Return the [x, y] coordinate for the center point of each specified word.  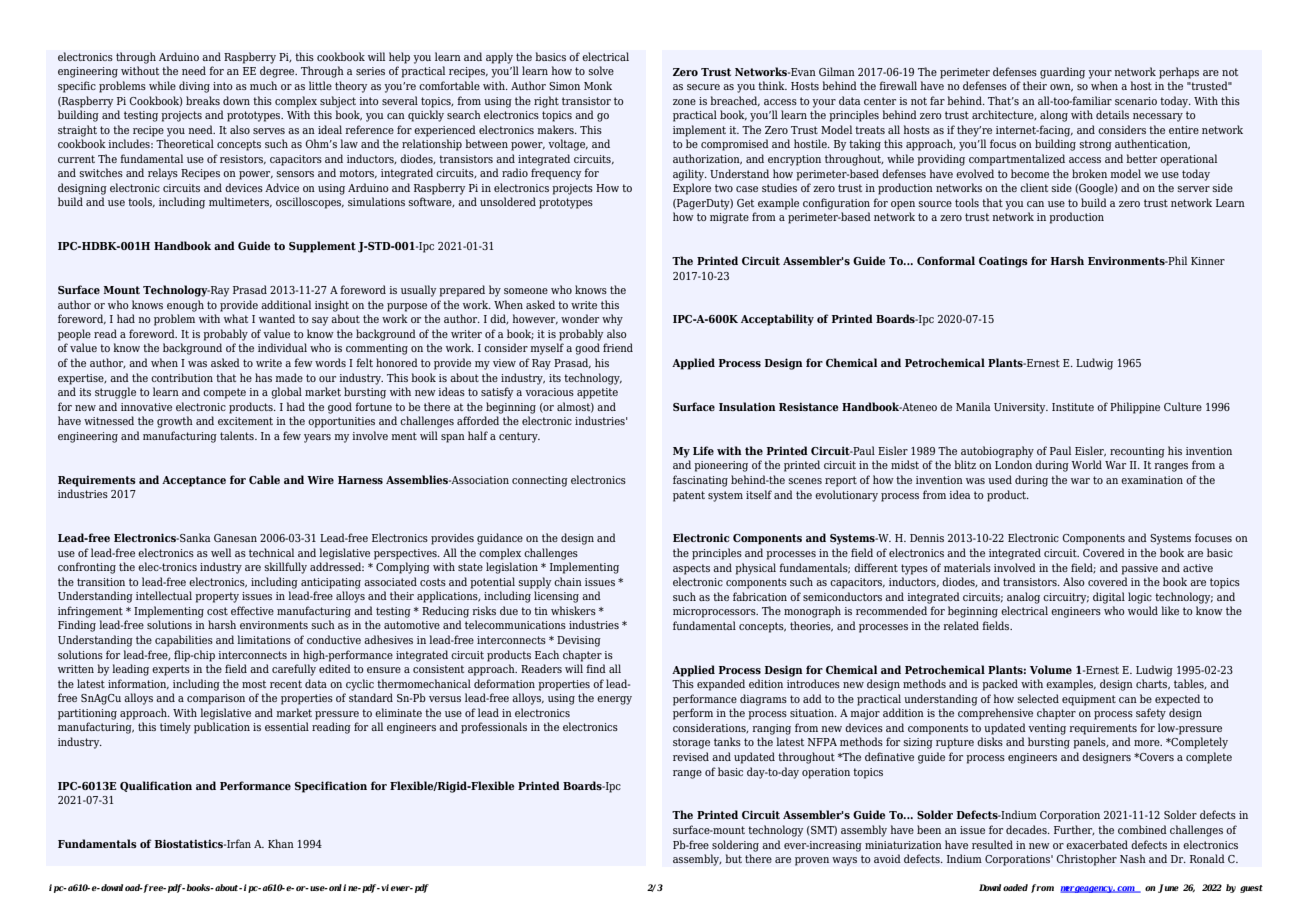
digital [1109, 598]
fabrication [760, 596]
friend [618, 347]
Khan [281, 843]
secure [703, 87]
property [217, 597]
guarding [1062, 73]
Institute [1073, 407]
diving [194, 87]
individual [282, 347]
